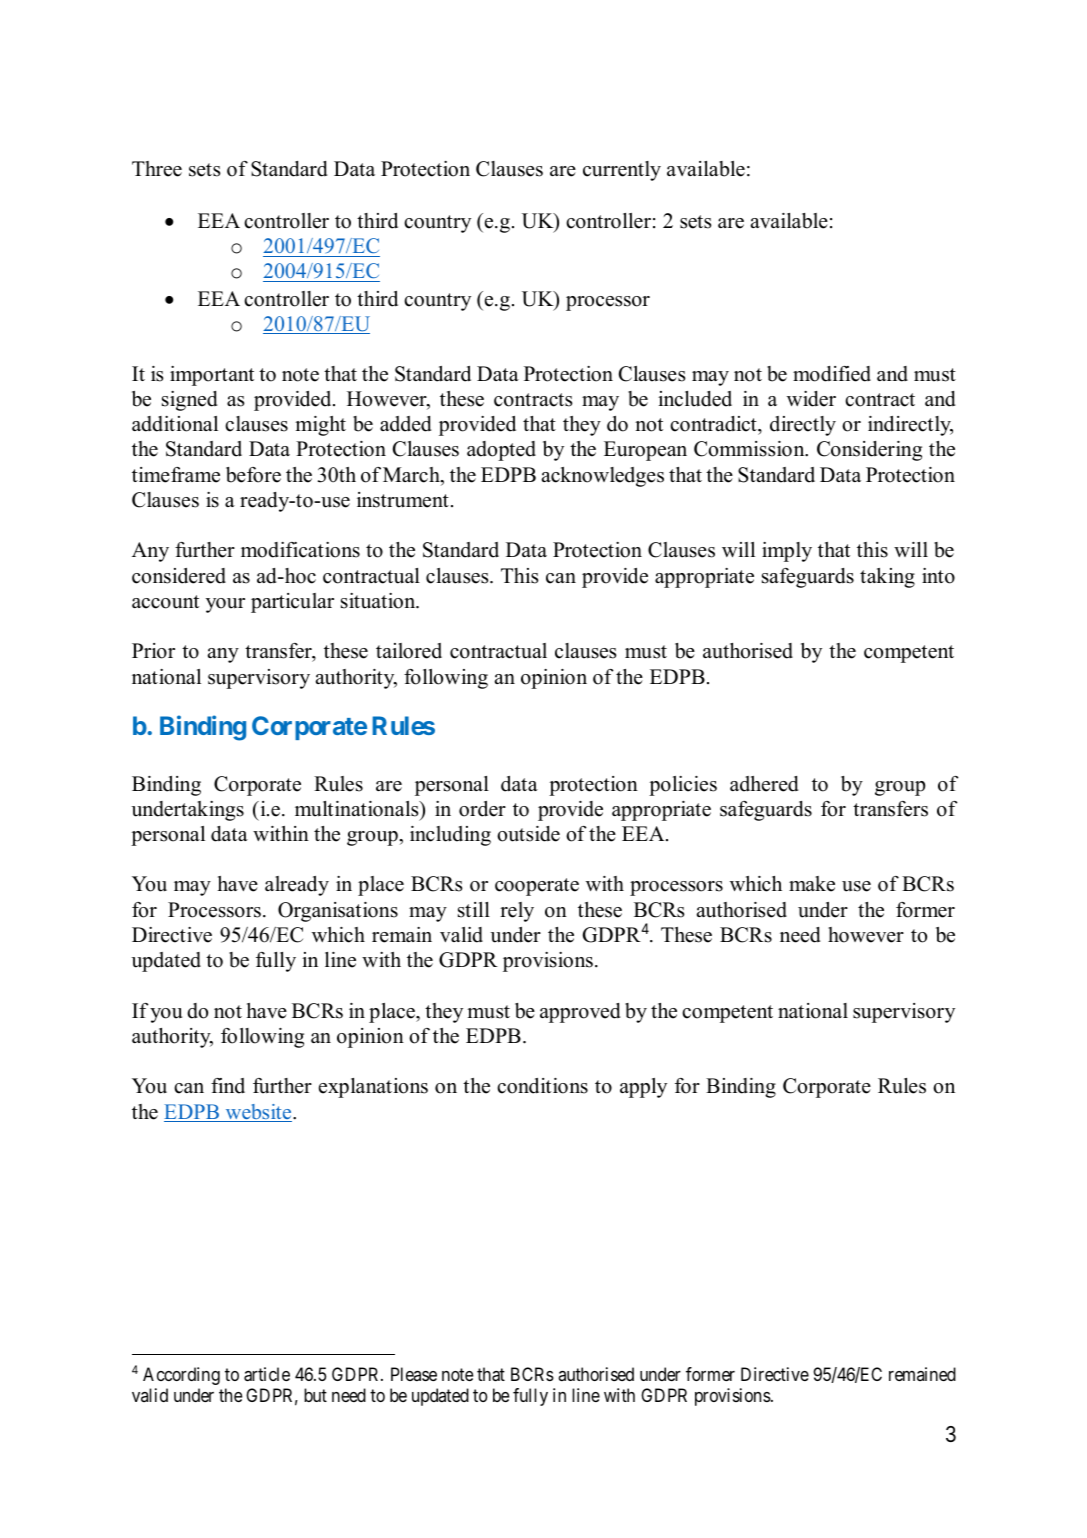  What do you see at coordinates (414, 1374) in the page?
I see `Please` at bounding box center [414, 1374].
